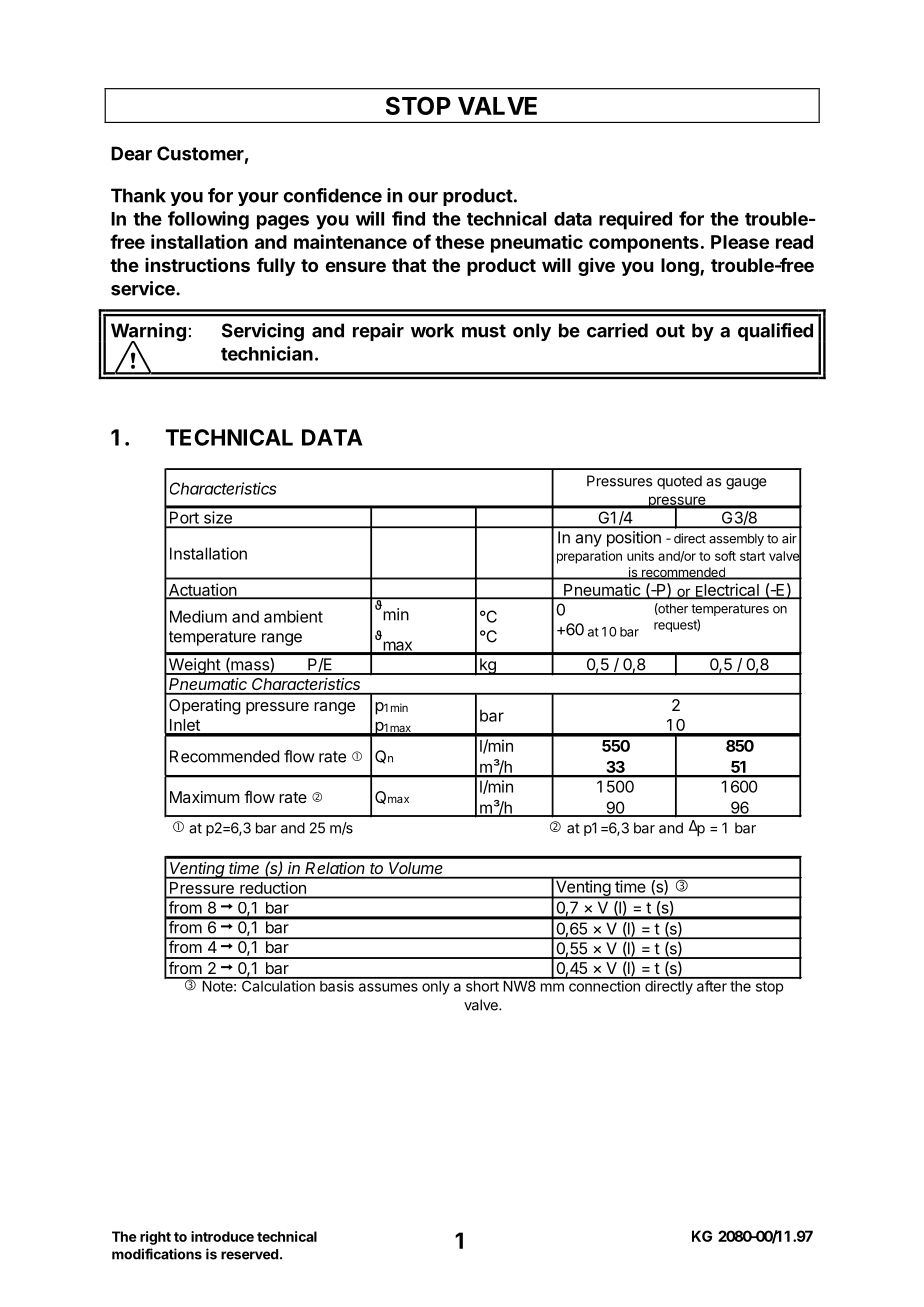  Describe the element at coordinates (736, 539) in the document. I see `assembly` at that location.
